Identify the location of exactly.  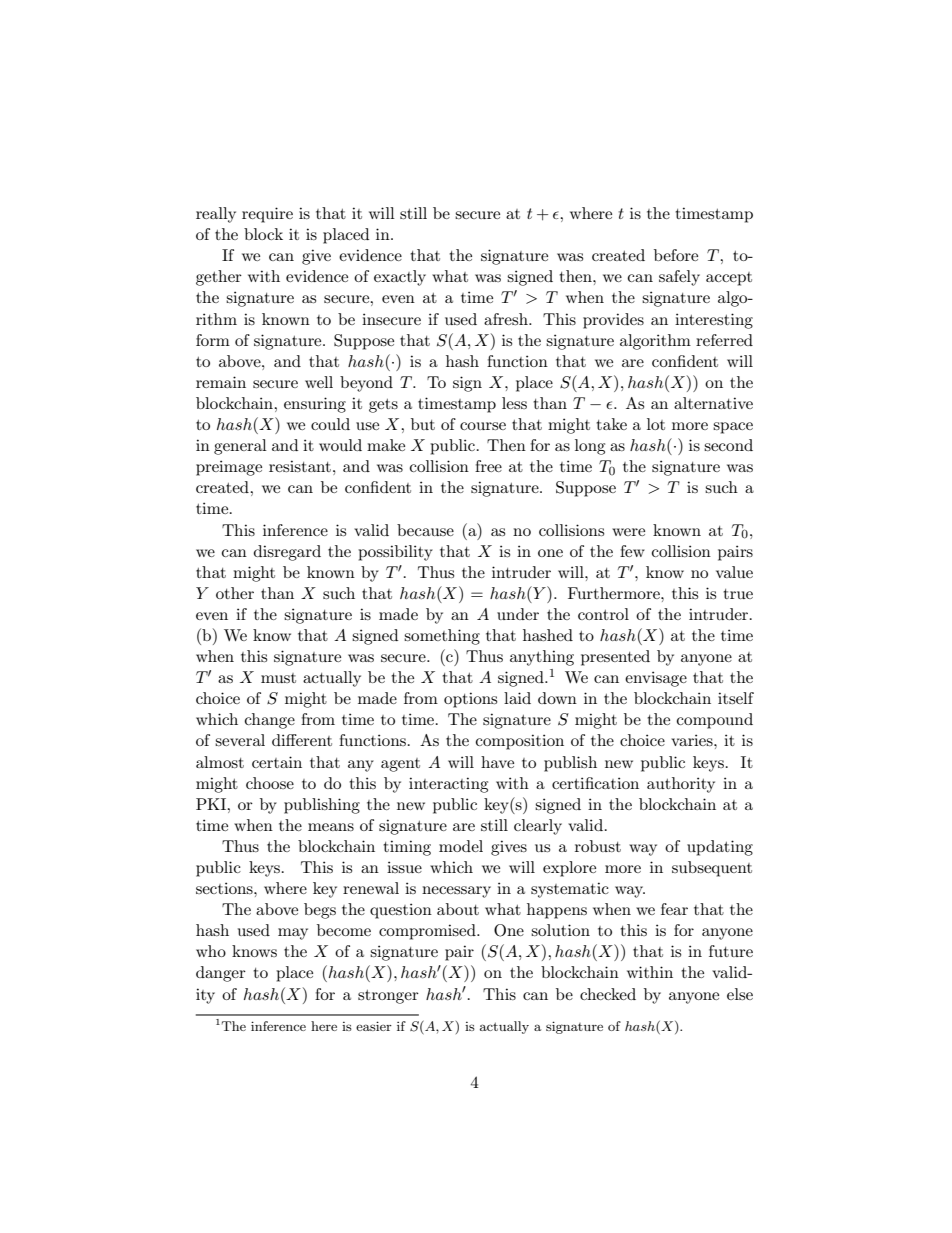
(400, 278).
